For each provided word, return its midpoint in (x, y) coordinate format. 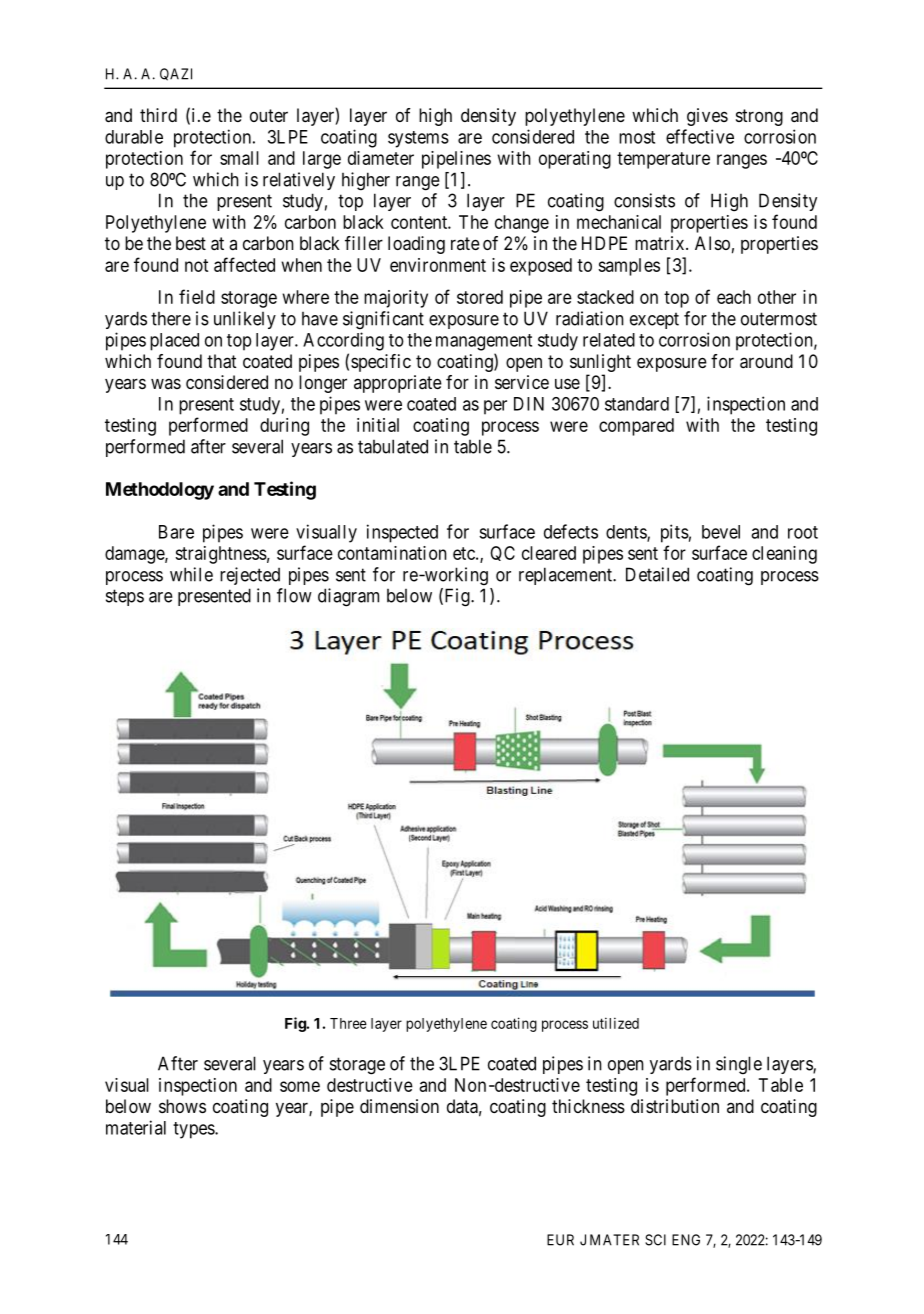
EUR (560, 1240)
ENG (686, 1240)
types (194, 1130)
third (158, 115)
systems (418, 139)
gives (707, 117)
